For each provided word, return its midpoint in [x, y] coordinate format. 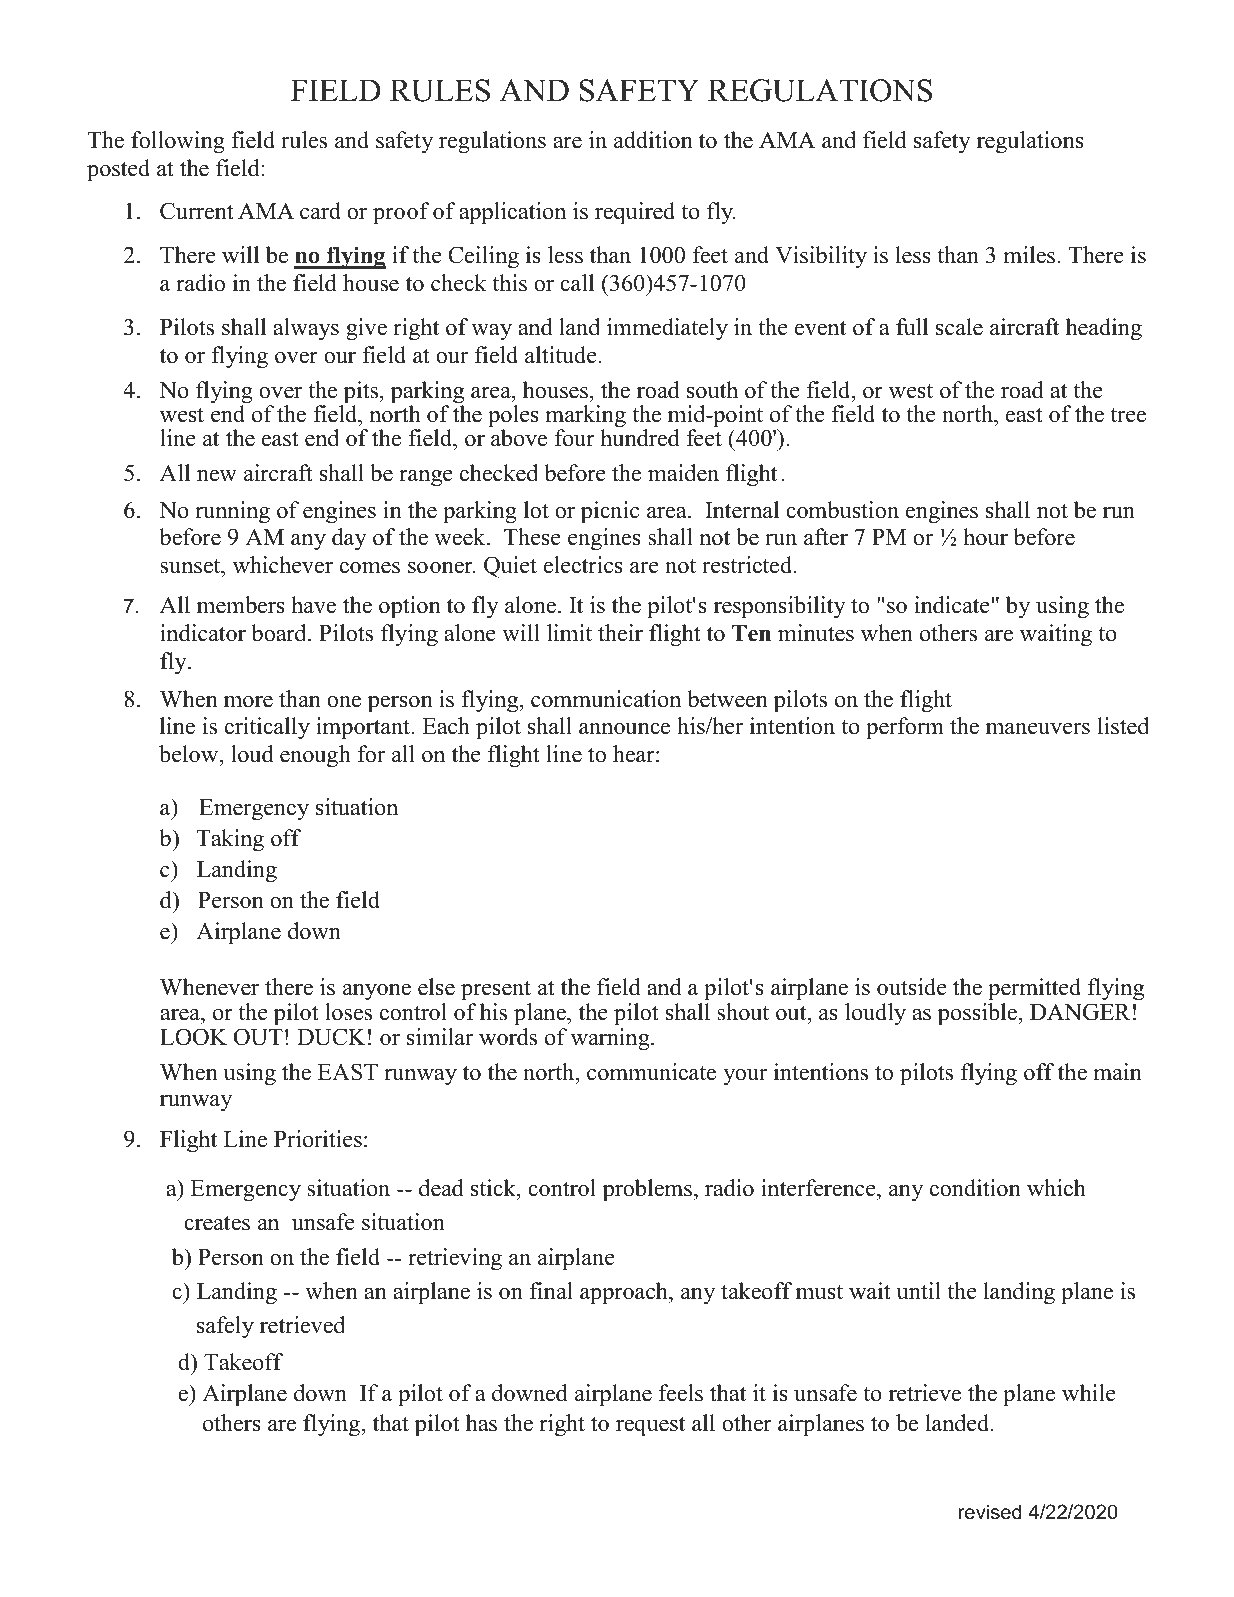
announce [624, 729]
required [635, 213]
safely [225, 1327]
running [232, 512]
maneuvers [1038, 729]
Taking [230, 840]
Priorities [318, 1139]
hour [985, 537]
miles [1029, 255]
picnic [610, 512]
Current [197, 211]
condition [975, 1188]
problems [647, 1190]
